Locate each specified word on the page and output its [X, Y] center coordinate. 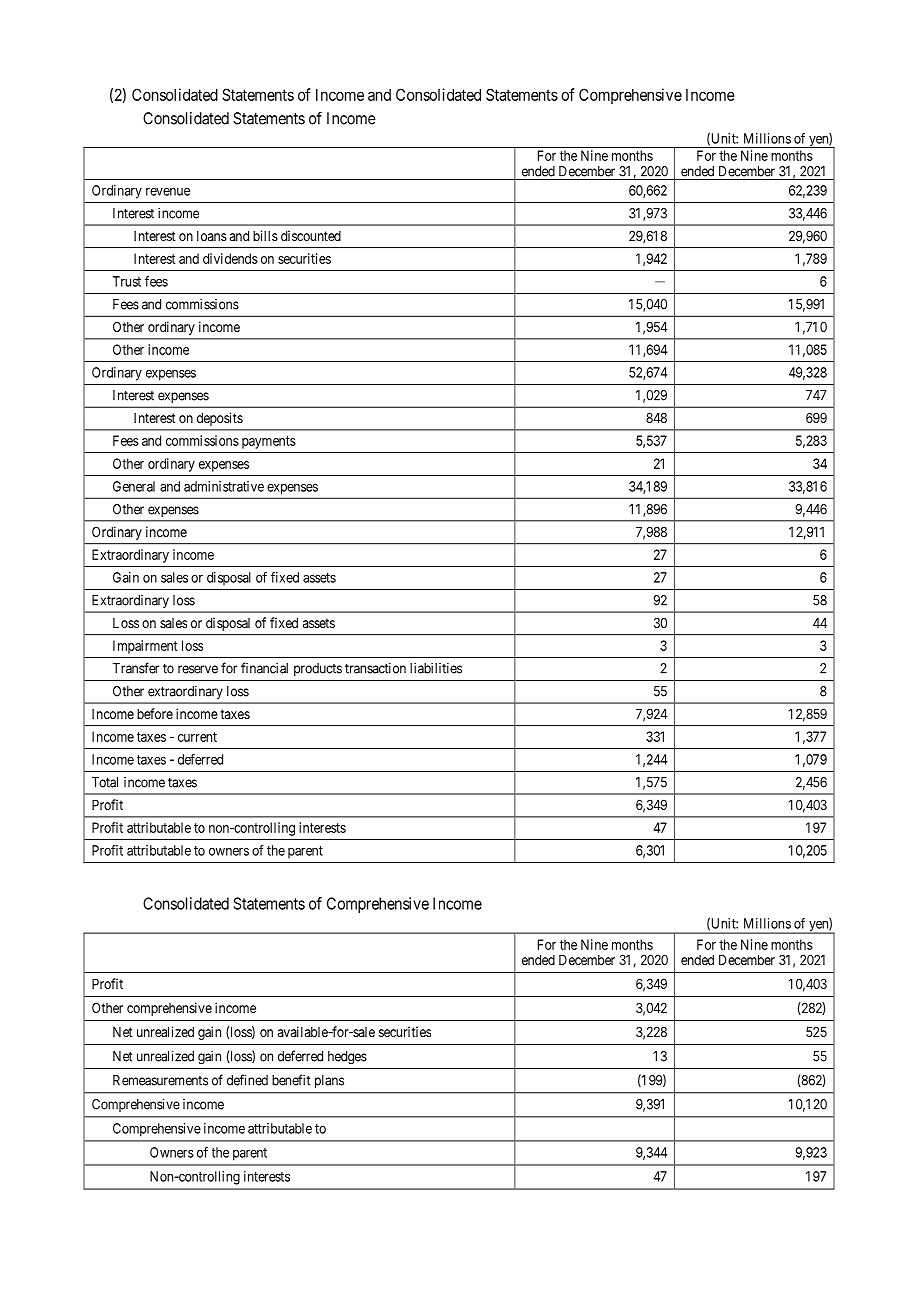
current [197, 737]
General [134, 486]
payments [269, 442]
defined [247, 1080]
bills [265, 235]
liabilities [436, 668]
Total [105, 782]
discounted [311, 235]
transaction [375, 668]
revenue [168, 192]
